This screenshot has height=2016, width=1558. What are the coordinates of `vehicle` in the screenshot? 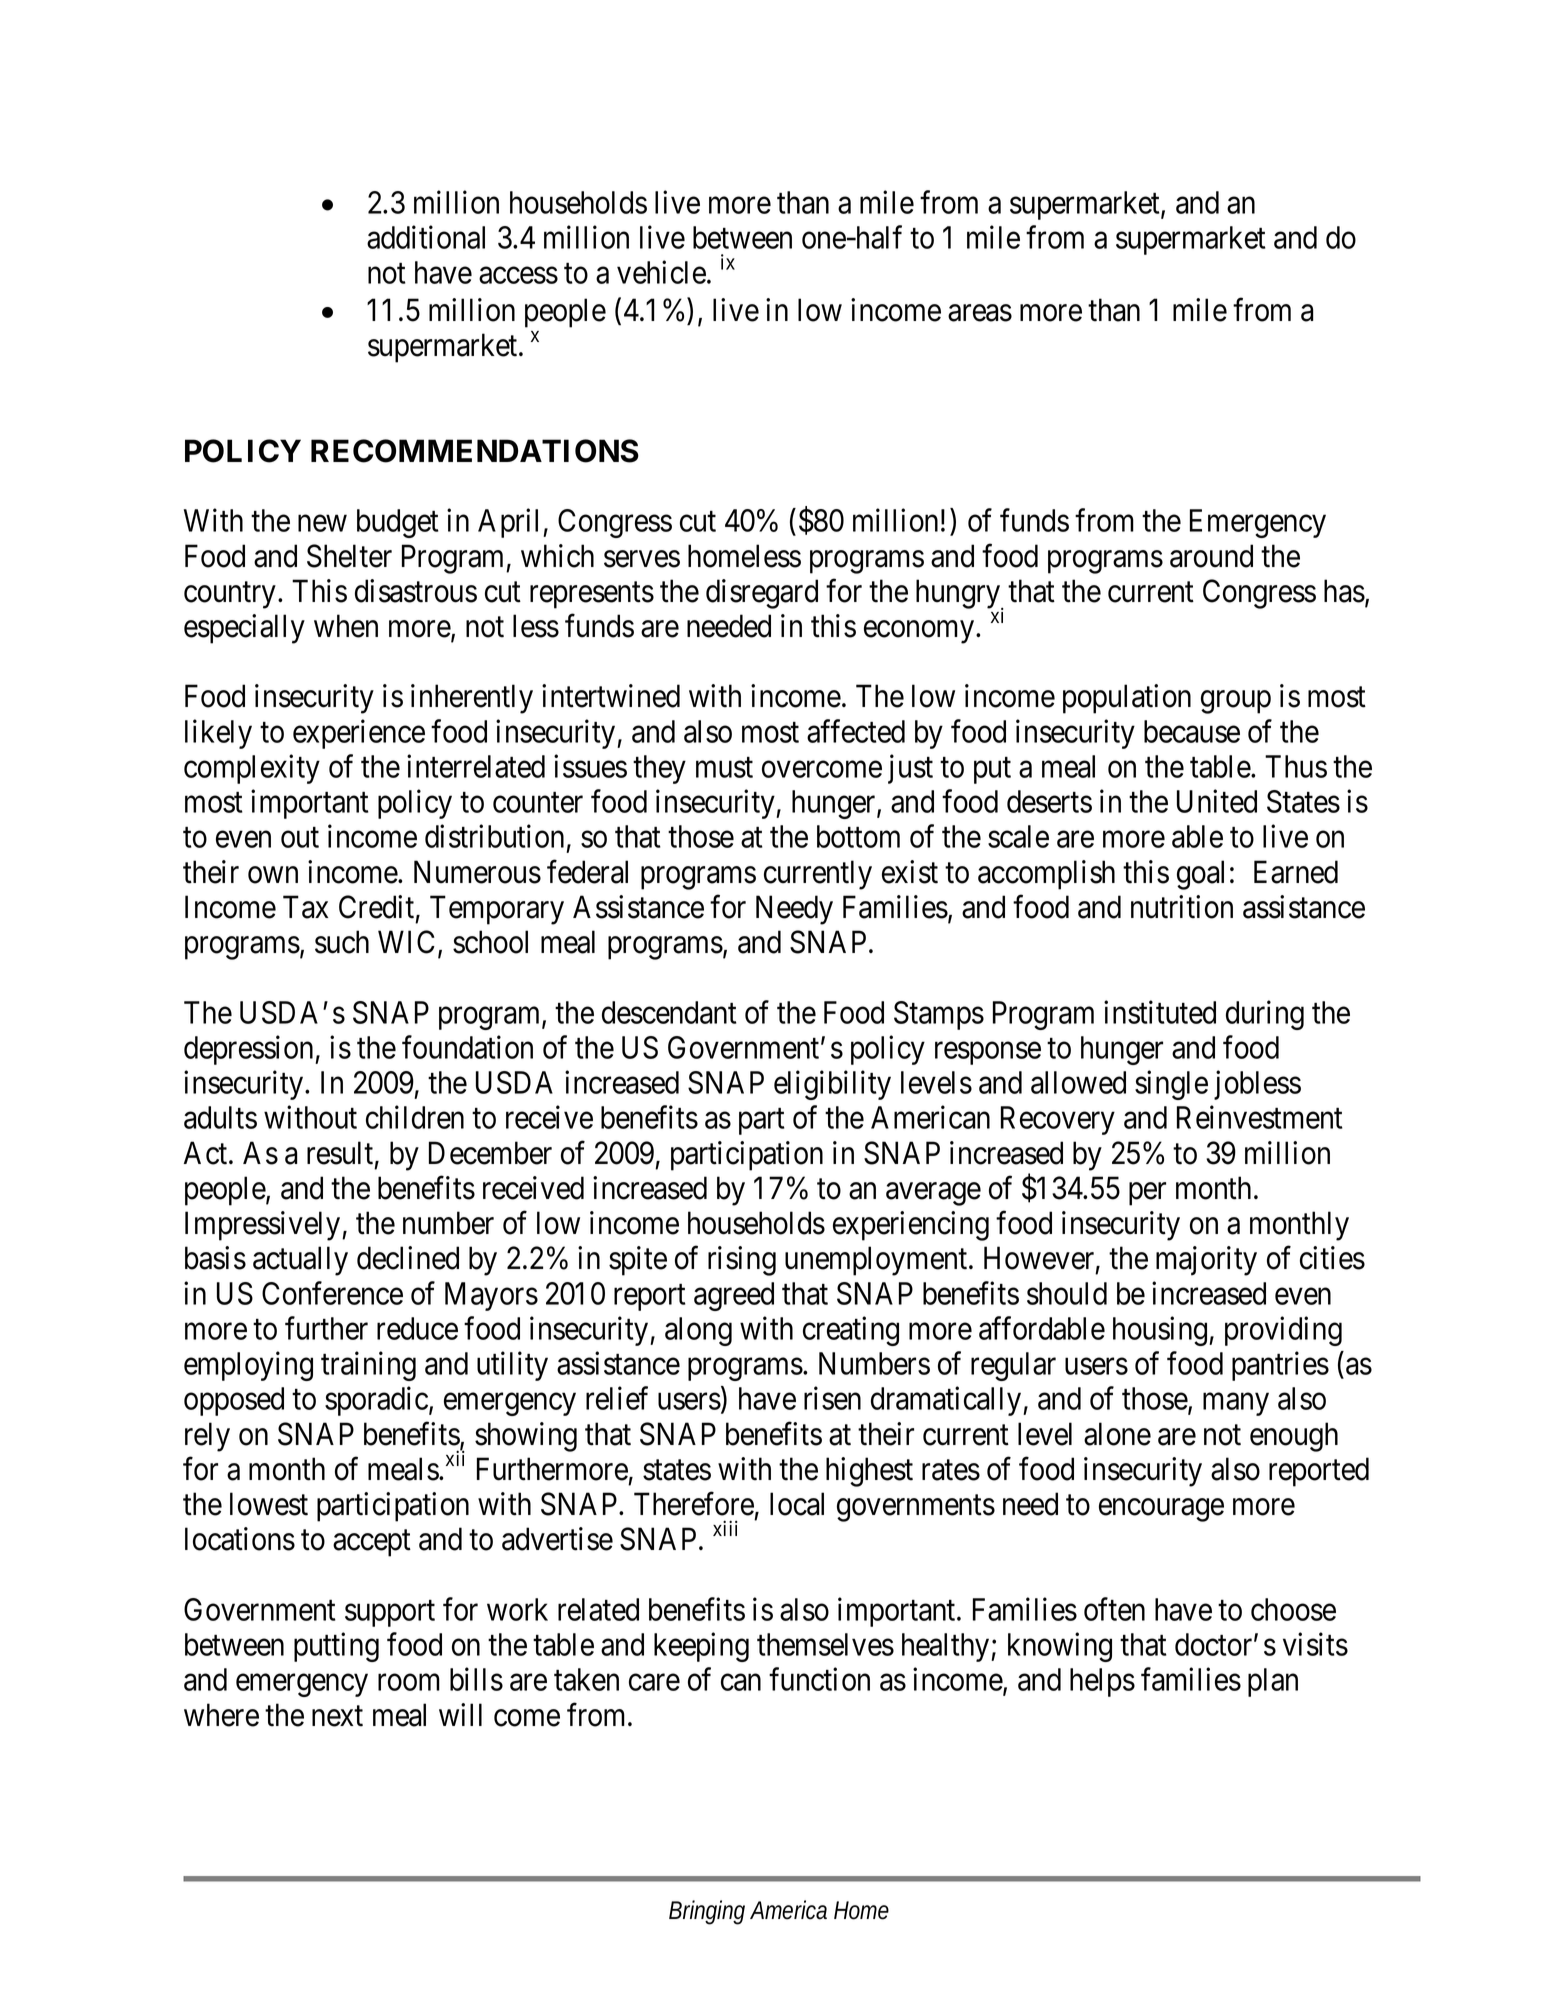 It's located at (661, 272).
